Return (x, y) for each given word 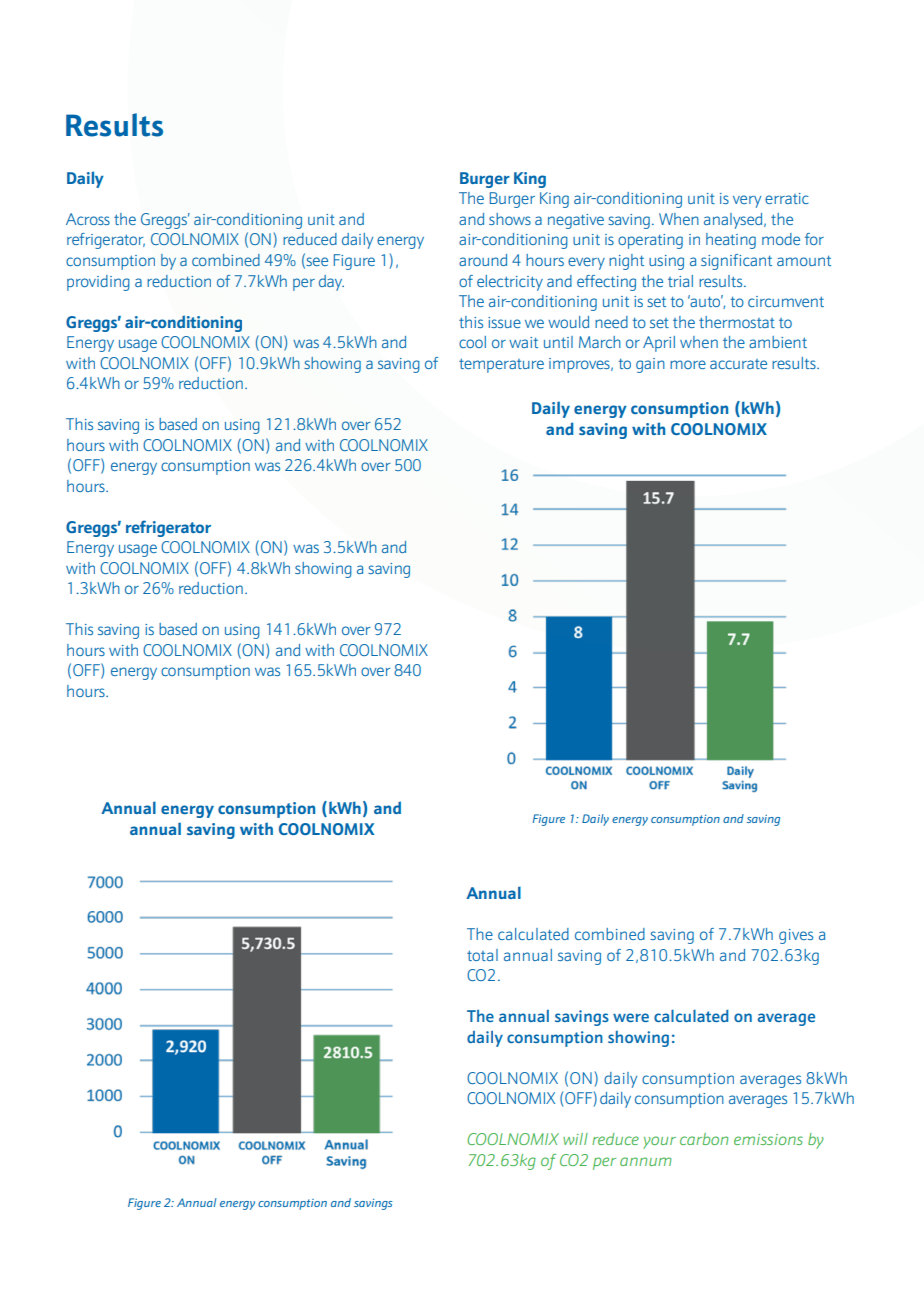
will (575, 1139)
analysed (734, 221)
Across (88, 219)
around (483, 260)
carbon (704, 1139)
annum (646, 1161)
